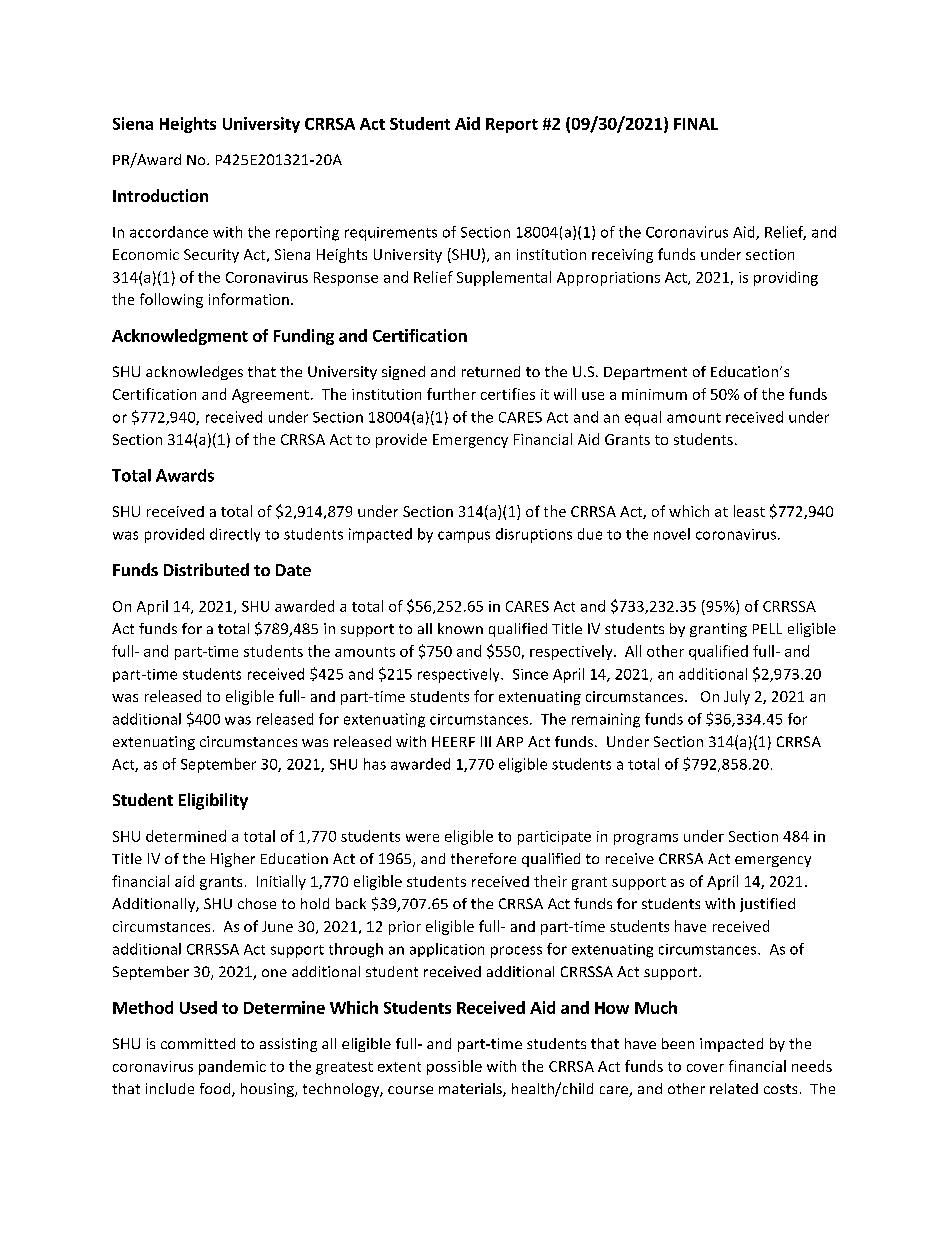 This screenshot has width=952, height=1233. What do you see at coordinates (705, 1068) in the screenshot?
I see `cover` at bounding box center [705, 1068].
